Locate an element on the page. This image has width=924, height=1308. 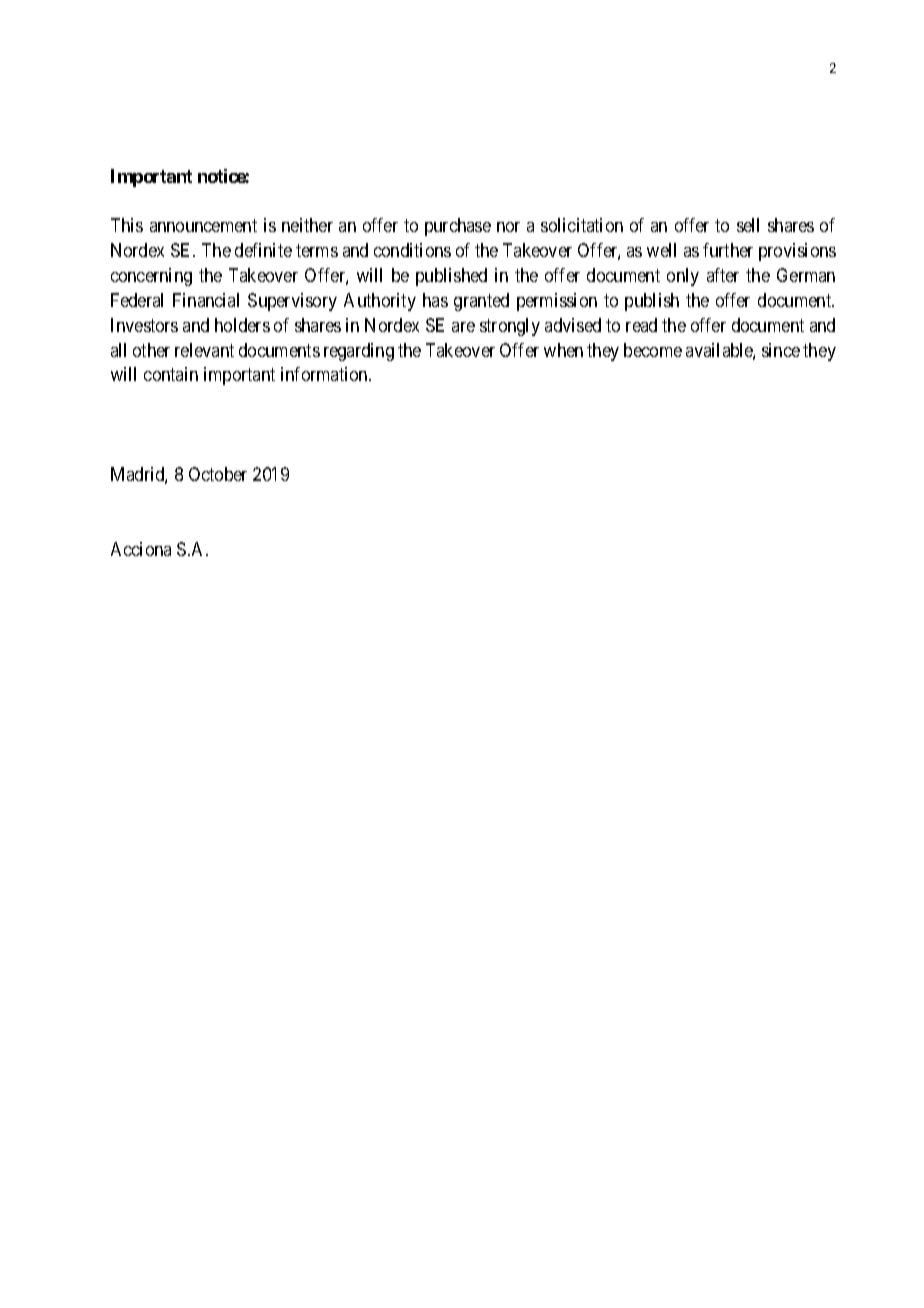
since is located at coordinates (781, 350).
